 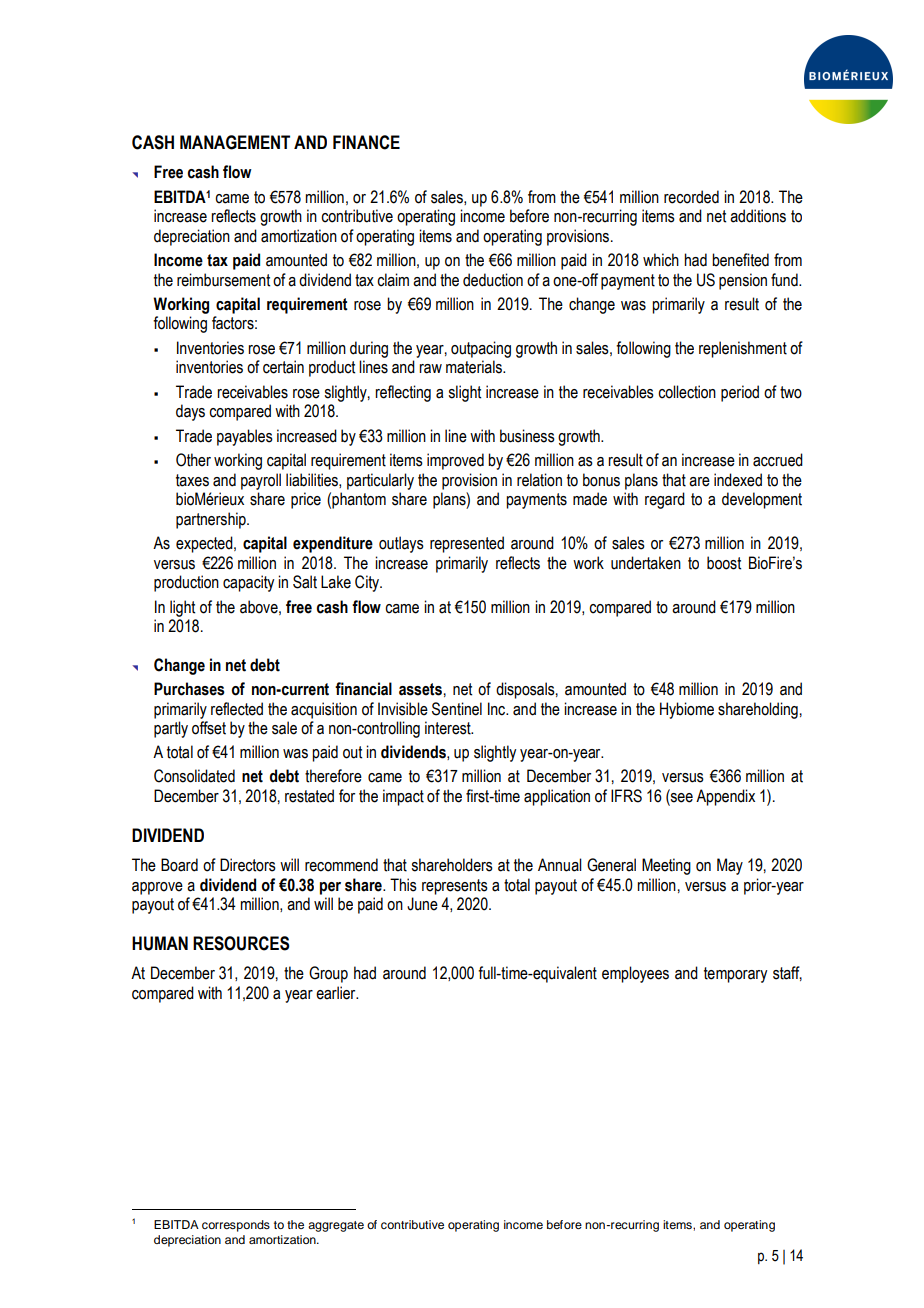 What do you see at coordinates (725, 797) in the page?
I see `Appendix` at bounding box center [725, 797].
